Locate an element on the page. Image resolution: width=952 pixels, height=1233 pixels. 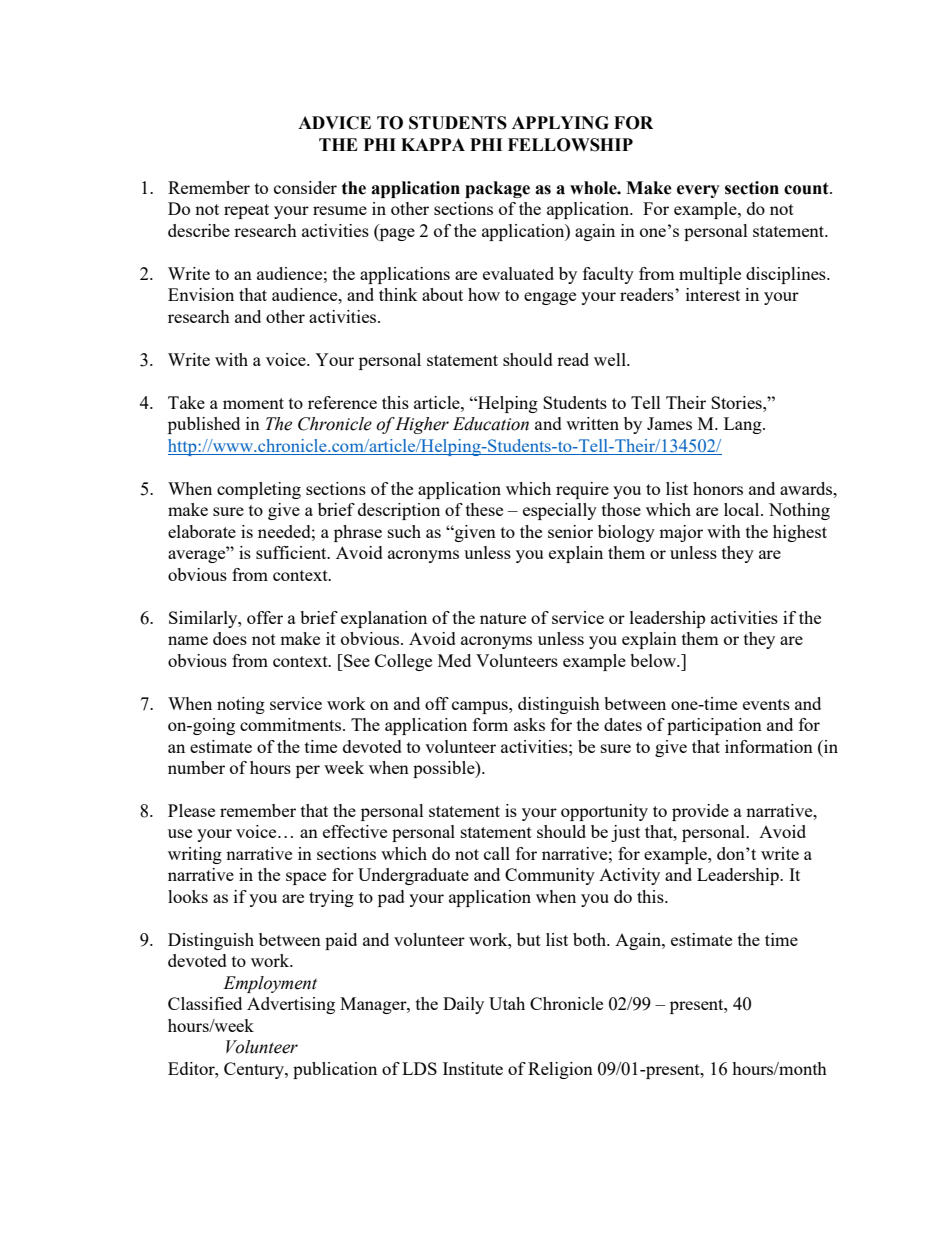
Century is located at coordinates (255, 1070).
